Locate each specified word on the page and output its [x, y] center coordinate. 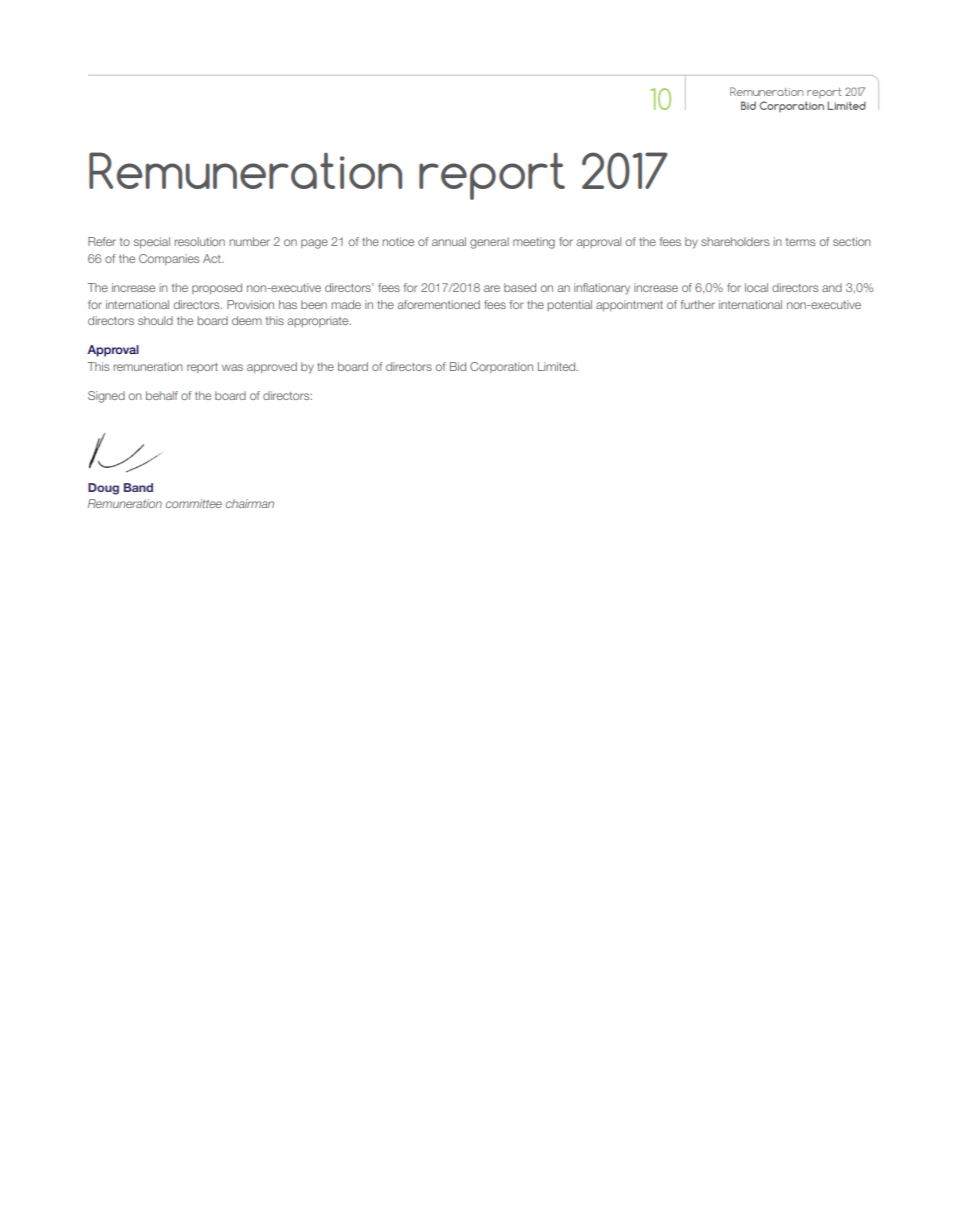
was [232, 367]
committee [194, 503]
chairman [250, 503]
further [698, 304]
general [489, 243]
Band [138, 487]
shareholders [735, 241]
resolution [199, 241]
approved [272, 367]
